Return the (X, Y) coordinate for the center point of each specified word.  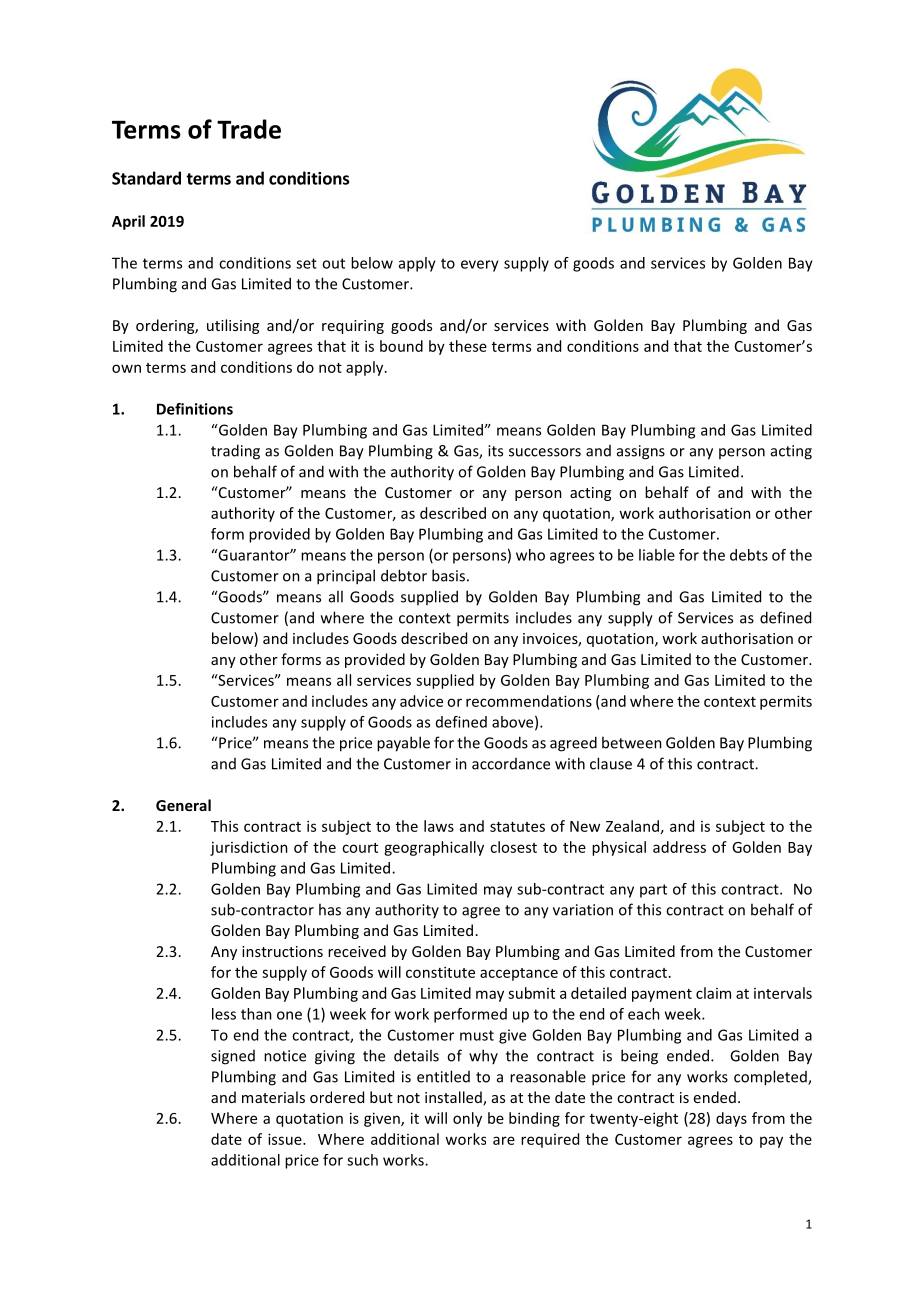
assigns (641, 452)
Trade (249, 129)
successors (545, 452)
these (468, 346)
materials (273, 1097)
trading (235, 452)
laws (439, 826)
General (183, 805)
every (480, 266)
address (679, 847)
